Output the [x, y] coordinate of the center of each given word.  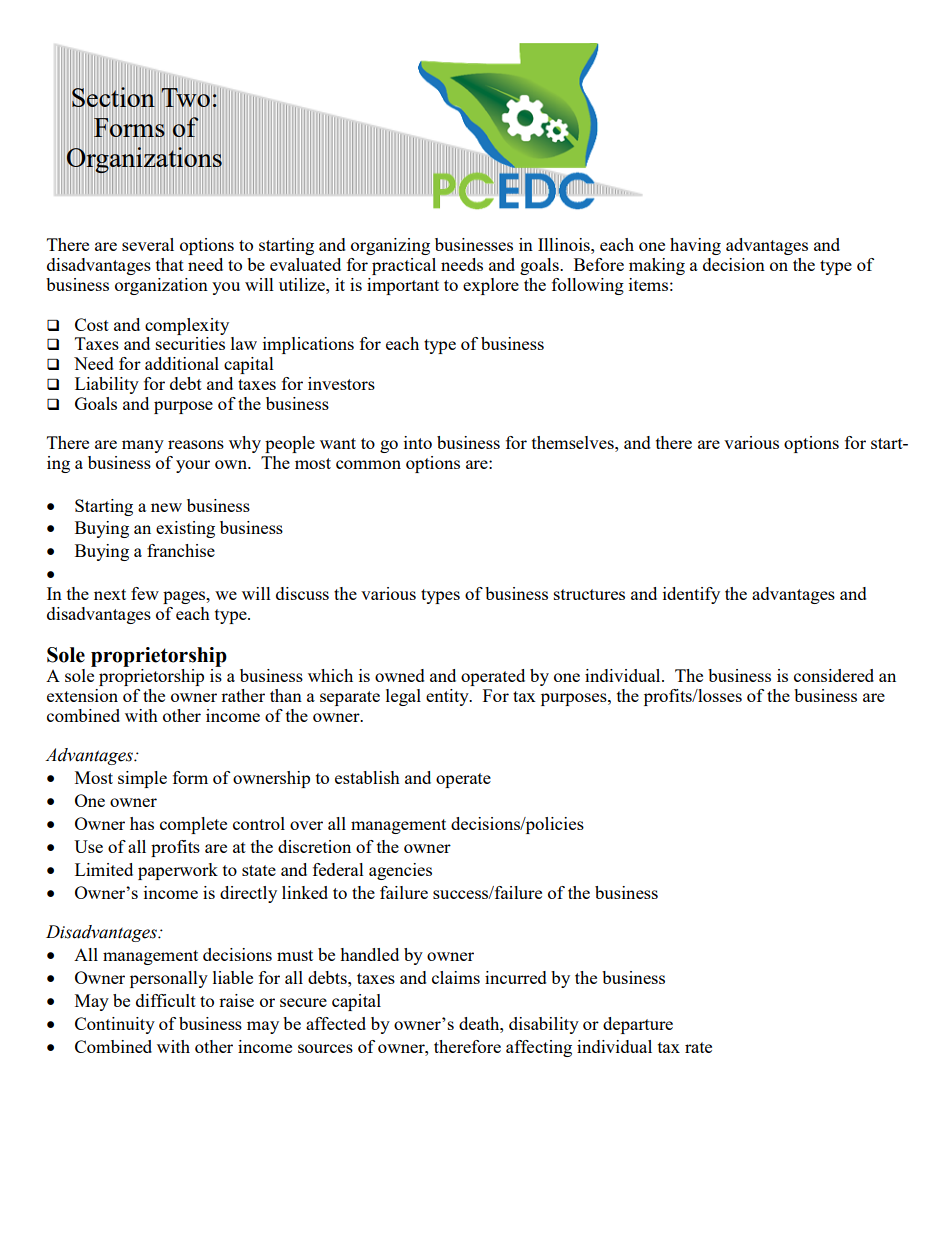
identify [691, 595]
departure [638, 1025]
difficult [166, 1000]
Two [186, 98]
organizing [390, 246]
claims [456, 977]
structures [589, 594]
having [695, 246]
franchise [181, 550]
